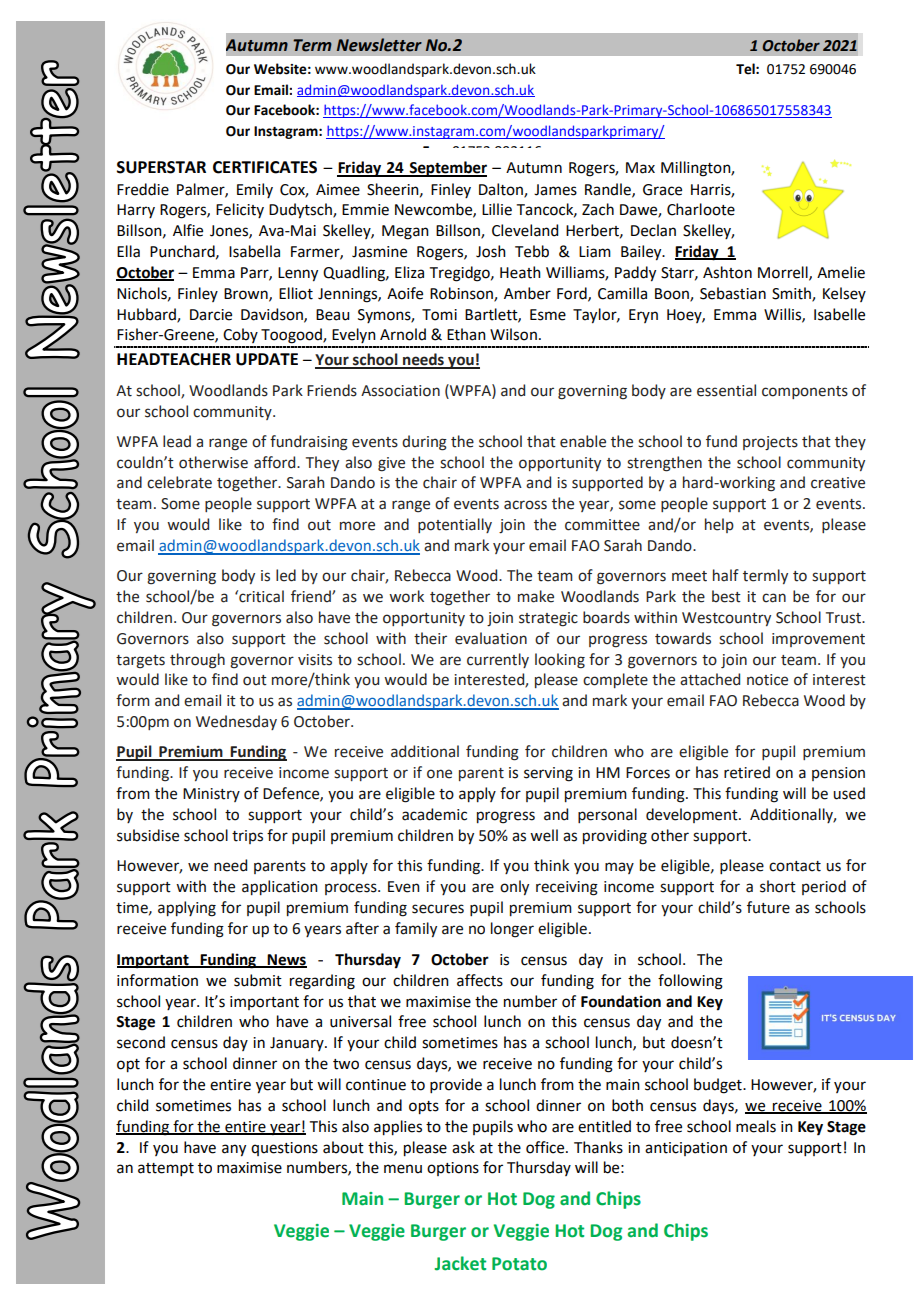  What do you see at coordinates (166, 1169) in the document?
I see `attempt` at bounding box center [166, 1169].
